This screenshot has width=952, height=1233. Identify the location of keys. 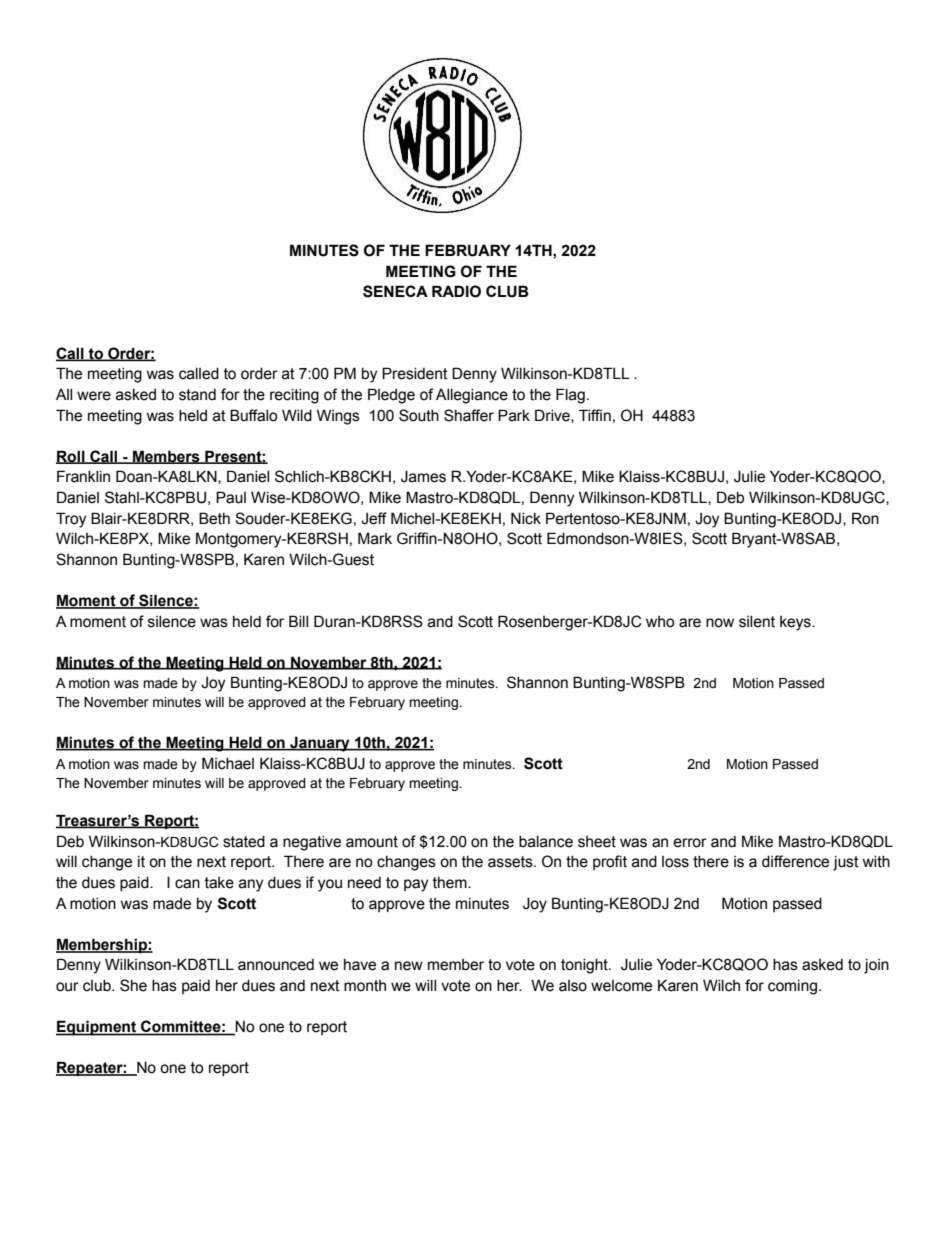
(796, 623).
